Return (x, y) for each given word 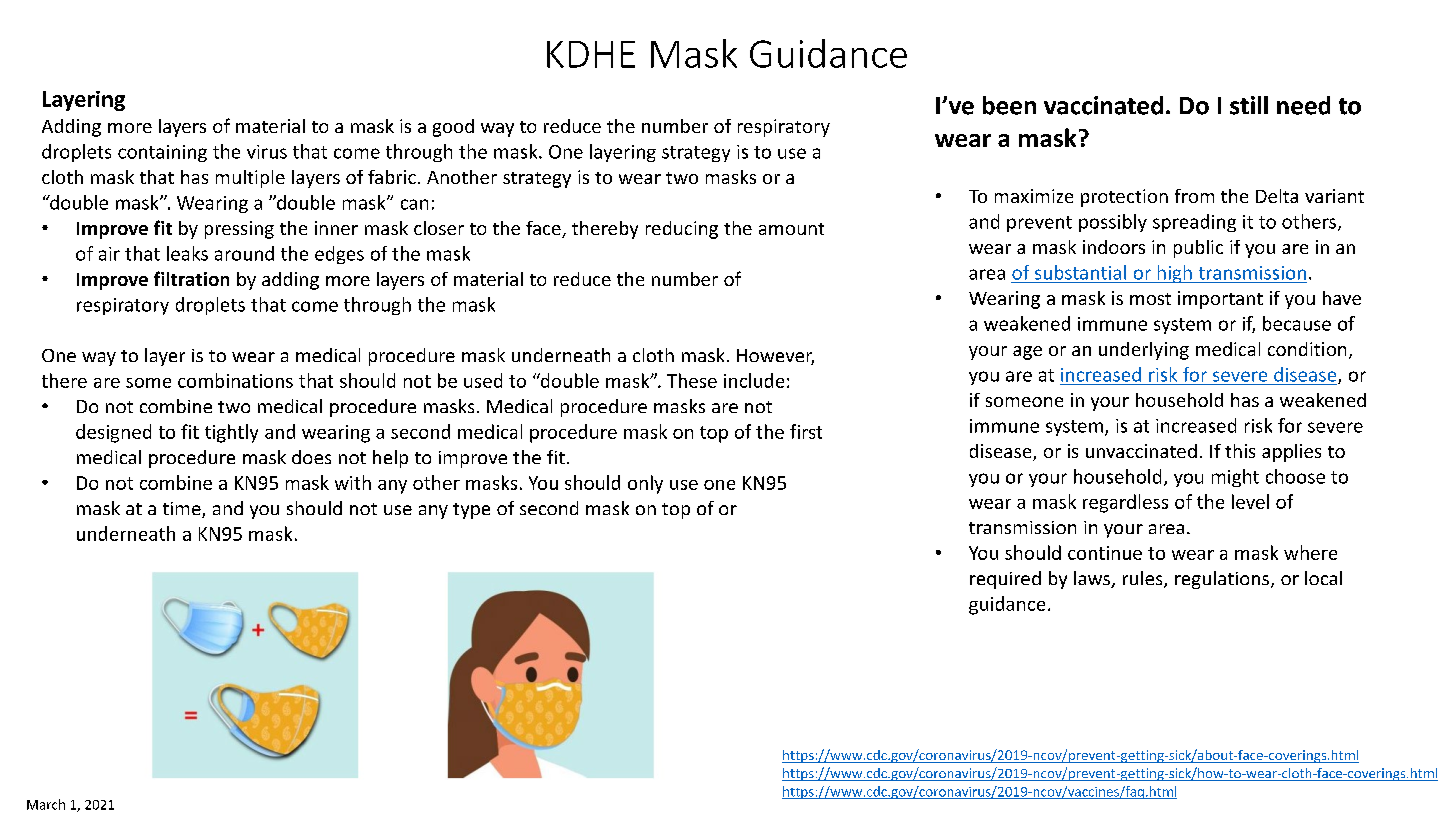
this (1240, 451)
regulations (1223, 580)
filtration (191, 278)
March (46, 804)
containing (162, 153)
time (183, 510)
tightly (231, 433)
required (1005, 580)
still (1249, 105)
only (645, 484)
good (453, 128)
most (1150, 299)
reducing (682, 230)
